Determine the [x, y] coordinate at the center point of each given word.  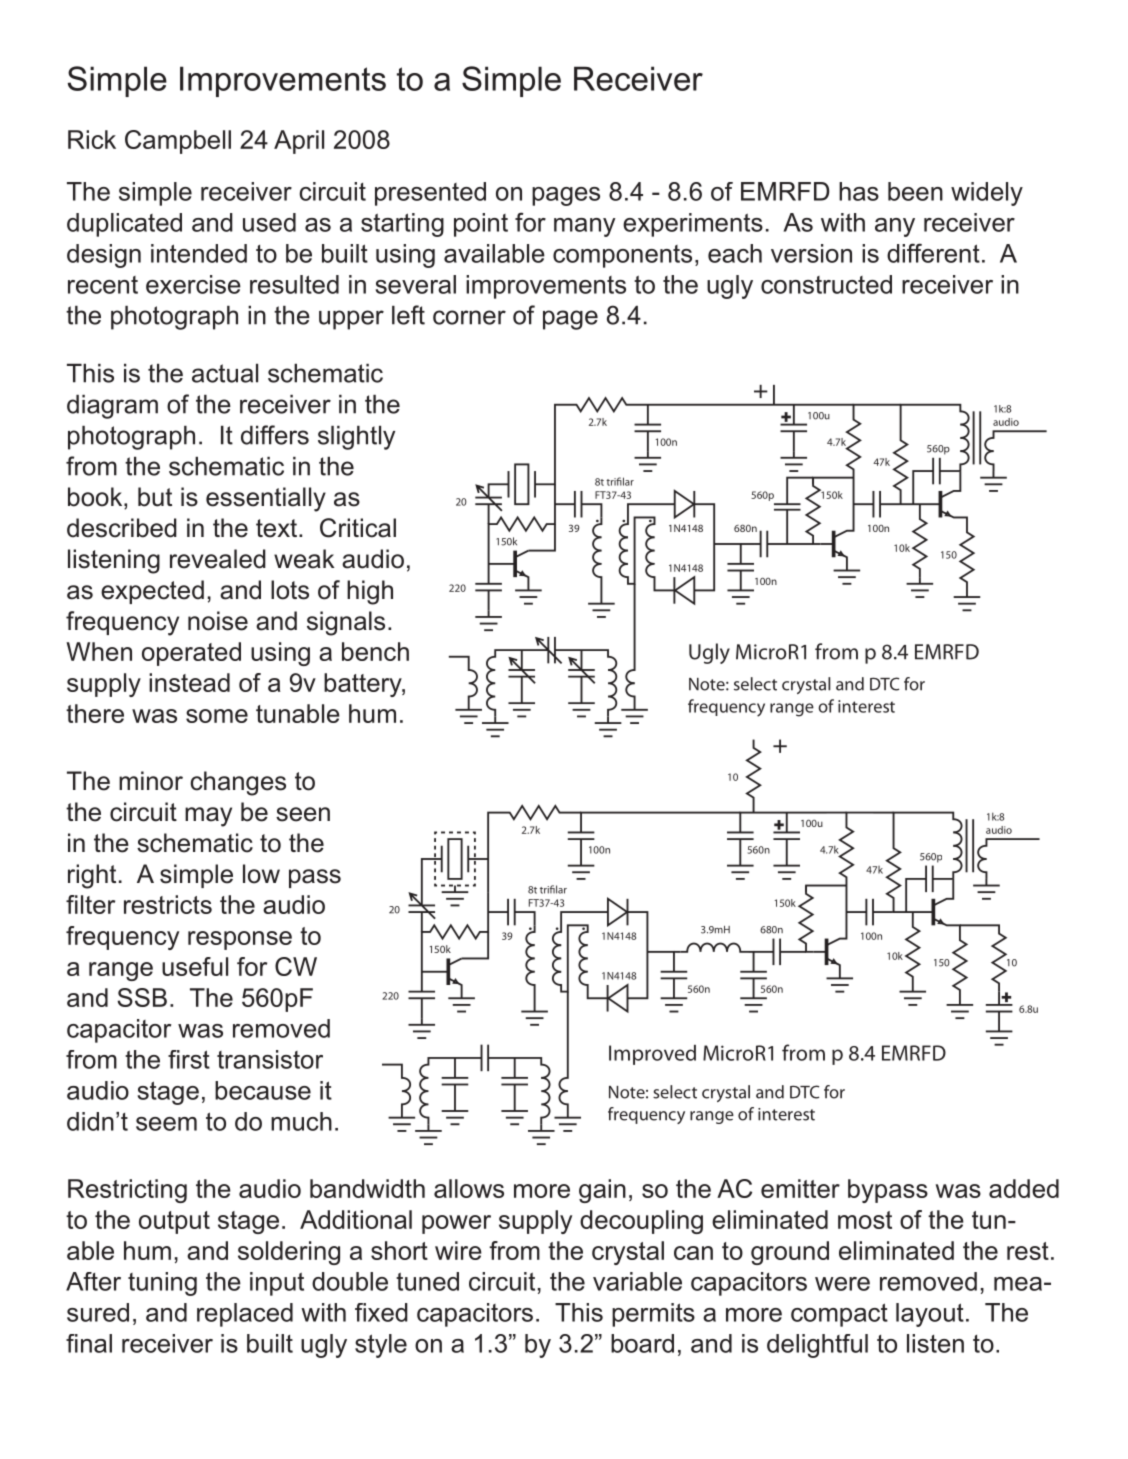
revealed [218, 559]
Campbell [178, 142]
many [585, 227]
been [915, 191]
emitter [800, 1188]
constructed [826, 284]
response [240, 940]
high [370, 592]
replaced [245, 1315]
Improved [652, 1055]
